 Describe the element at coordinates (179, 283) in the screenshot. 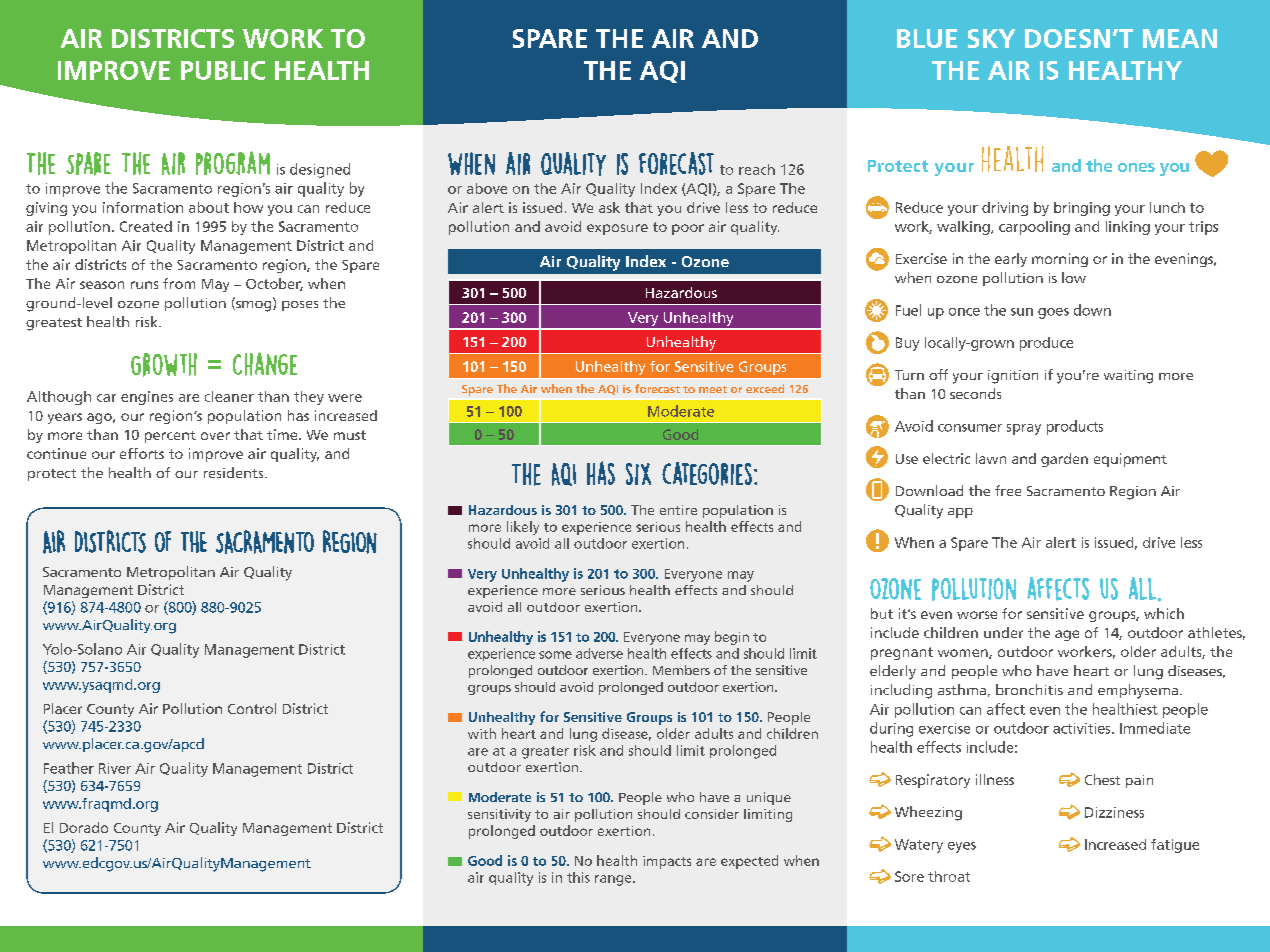

I see `from` at that location.
